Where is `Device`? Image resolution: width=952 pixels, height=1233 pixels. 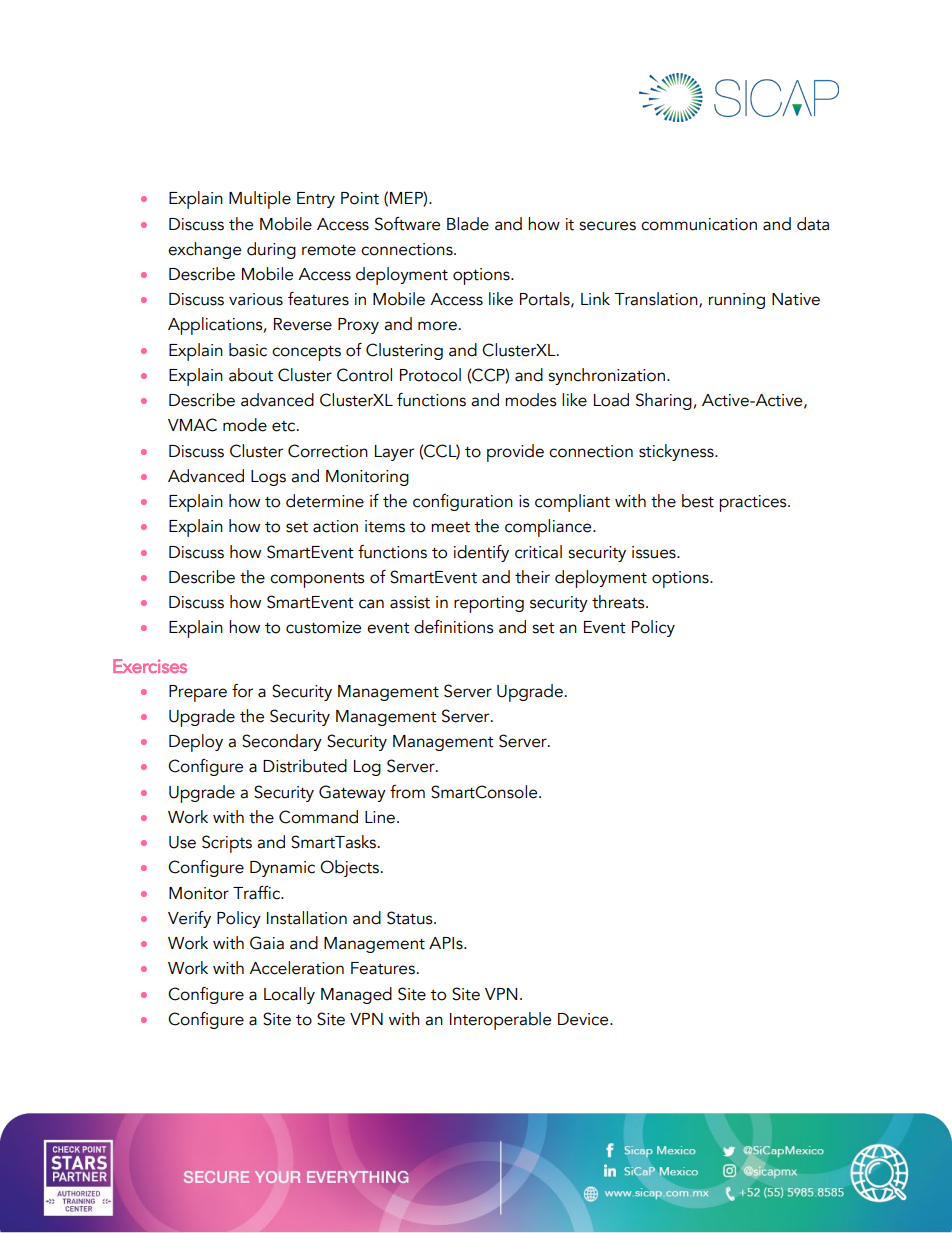 Device is located at coordinates (584, 1019).
